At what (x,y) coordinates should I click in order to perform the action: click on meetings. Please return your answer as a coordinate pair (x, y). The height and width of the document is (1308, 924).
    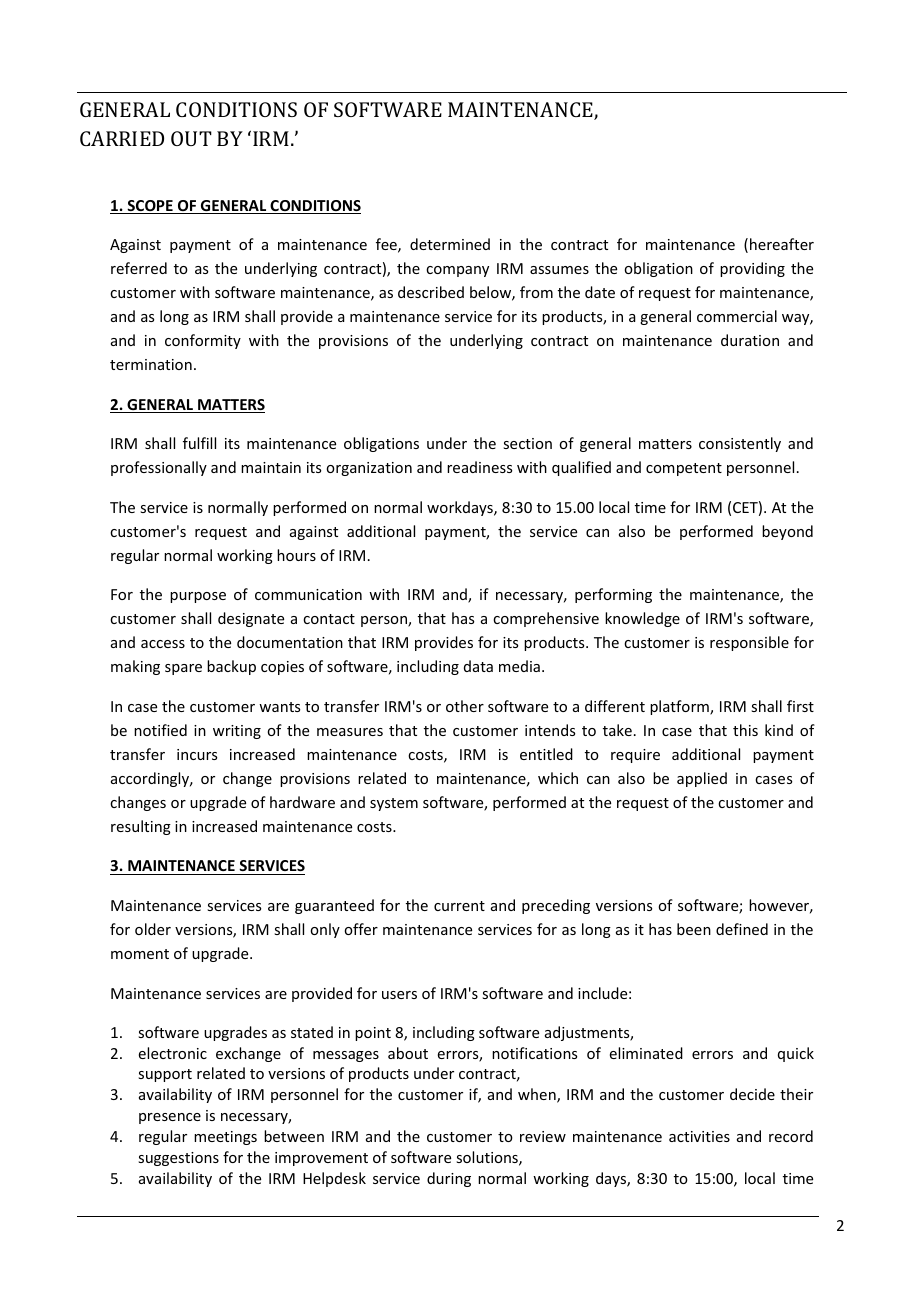
    Looking at the image, I should click on (225, 1138).
